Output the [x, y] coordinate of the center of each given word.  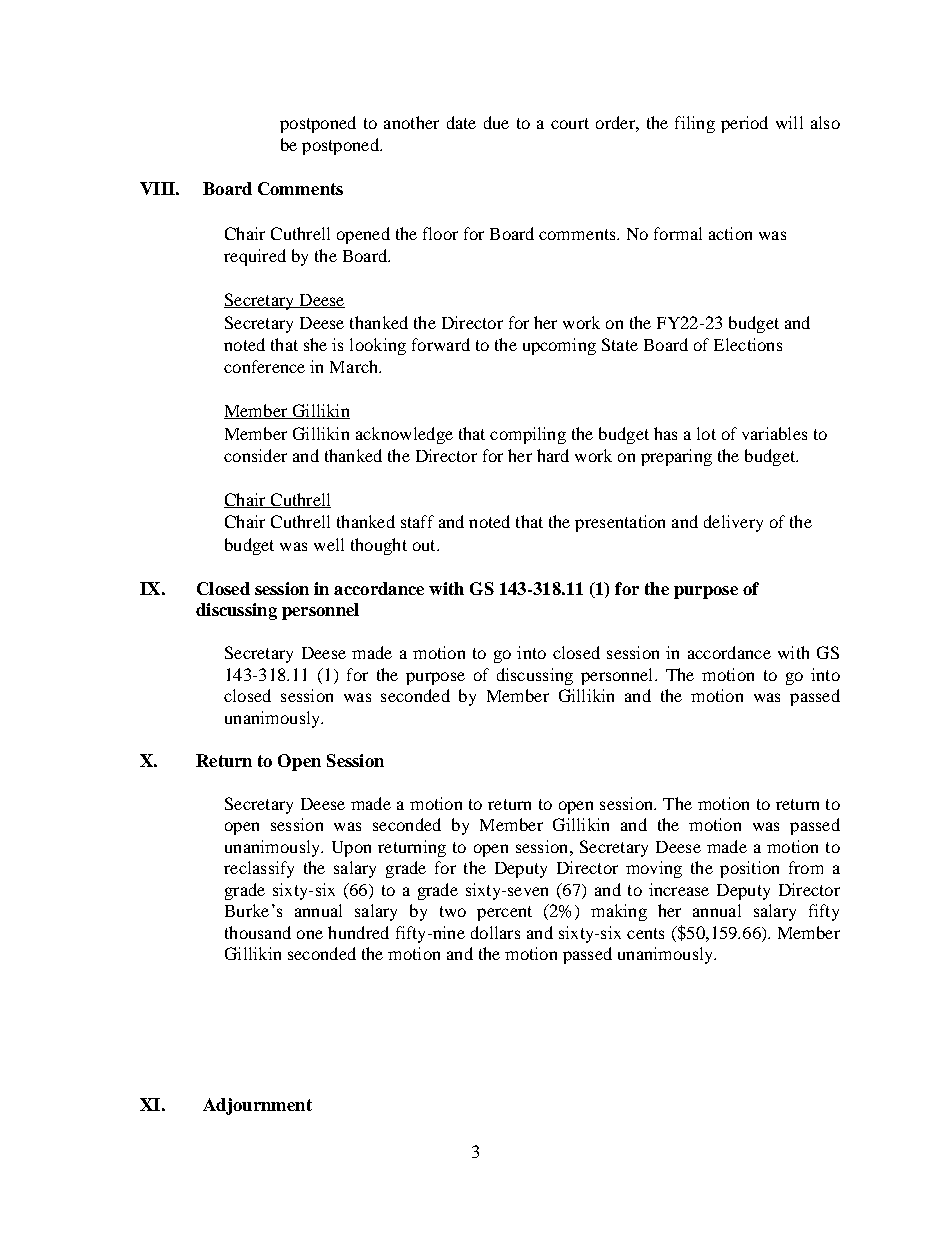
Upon [351, 849]
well [329, 544]
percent [504, 913]
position [749, 869]
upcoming [559, 346]
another [411, 122]
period [744, 124]
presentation [620, 523]
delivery [733, 523]
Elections [748, 344]
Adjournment [257, 1106]
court [570, 123]
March [355, 366]
